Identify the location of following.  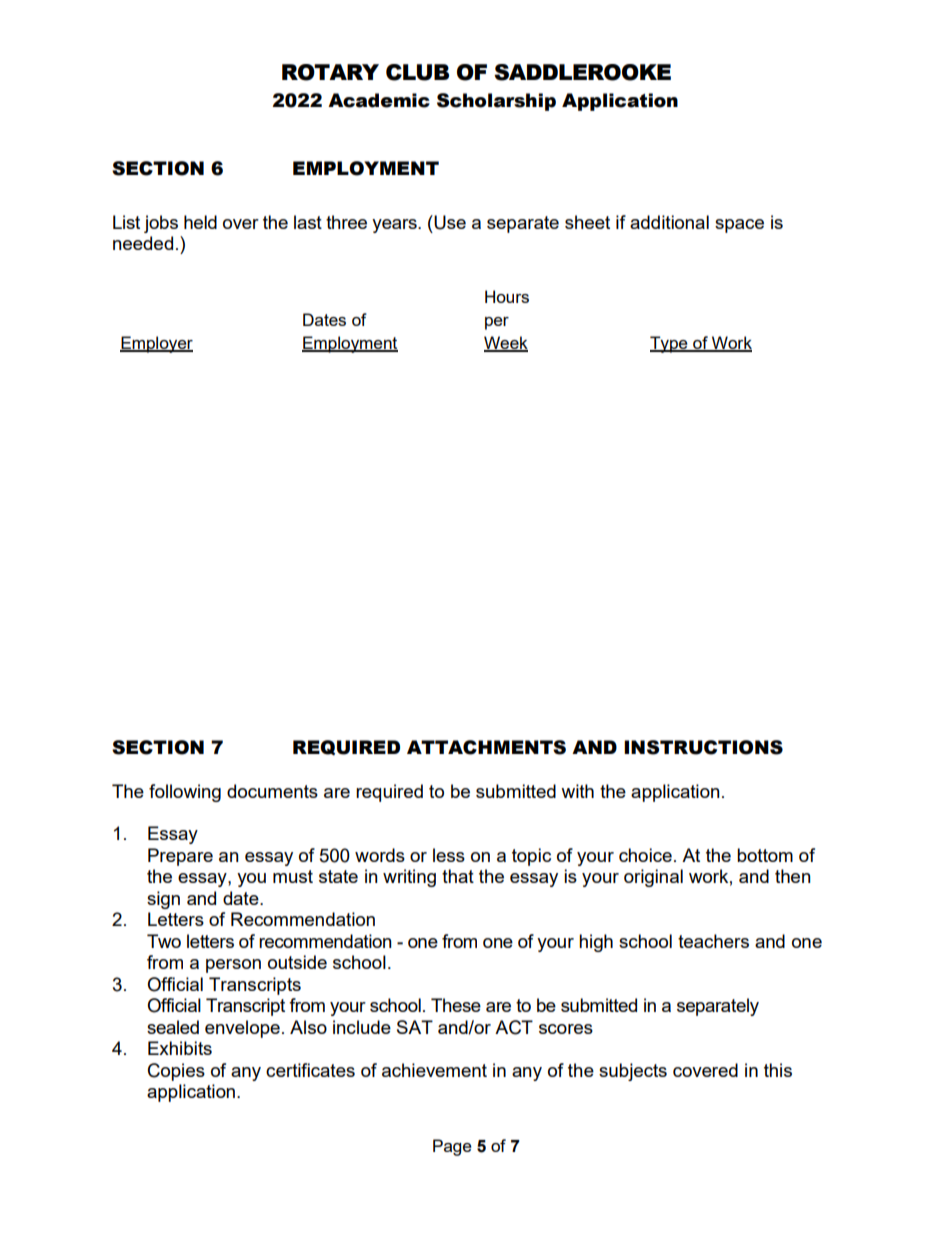
(185, 793).
